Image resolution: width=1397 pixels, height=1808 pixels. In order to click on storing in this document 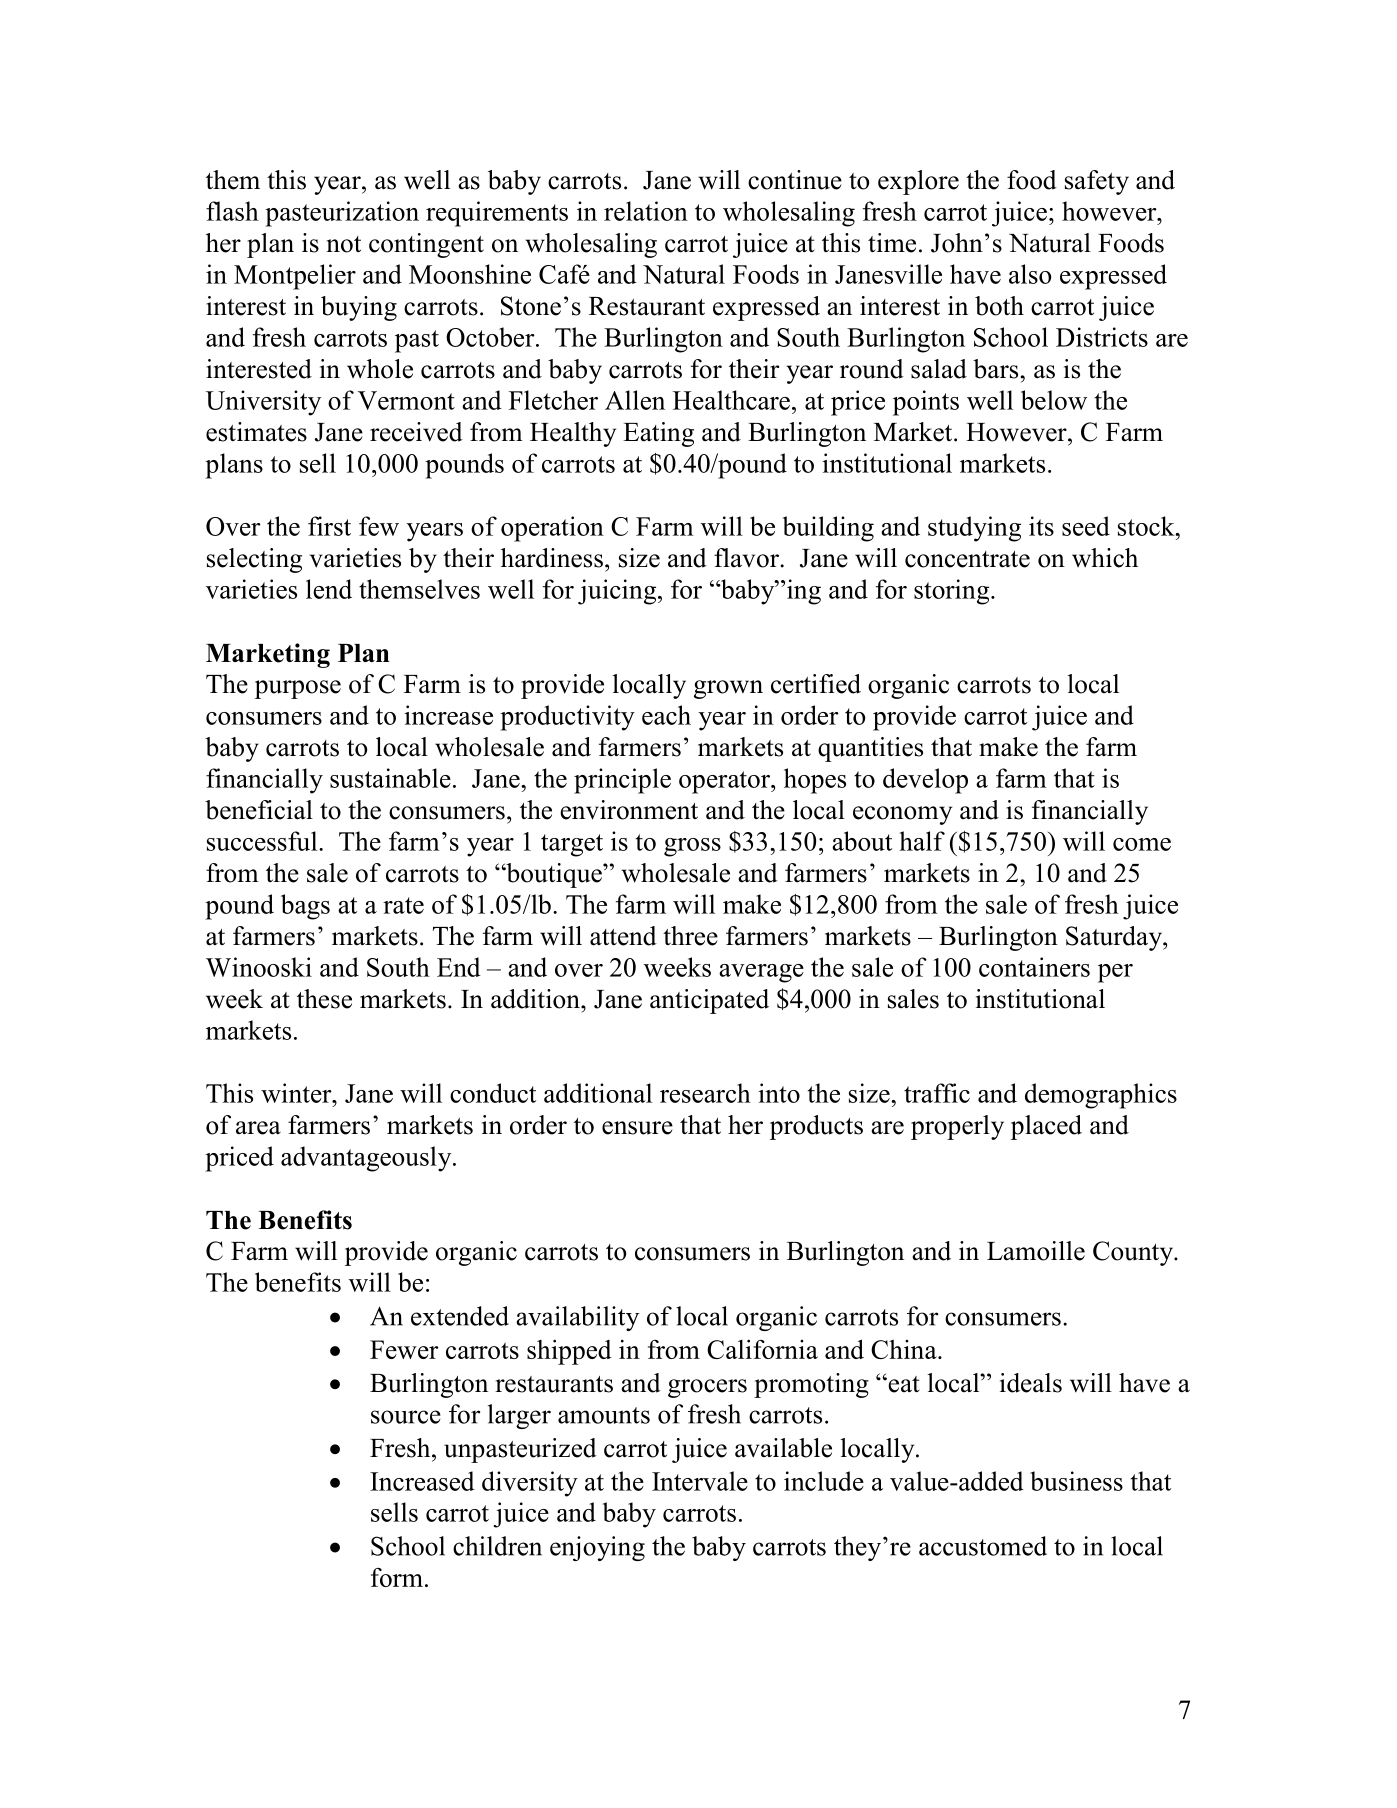, I will do `click(953, 592)`.
